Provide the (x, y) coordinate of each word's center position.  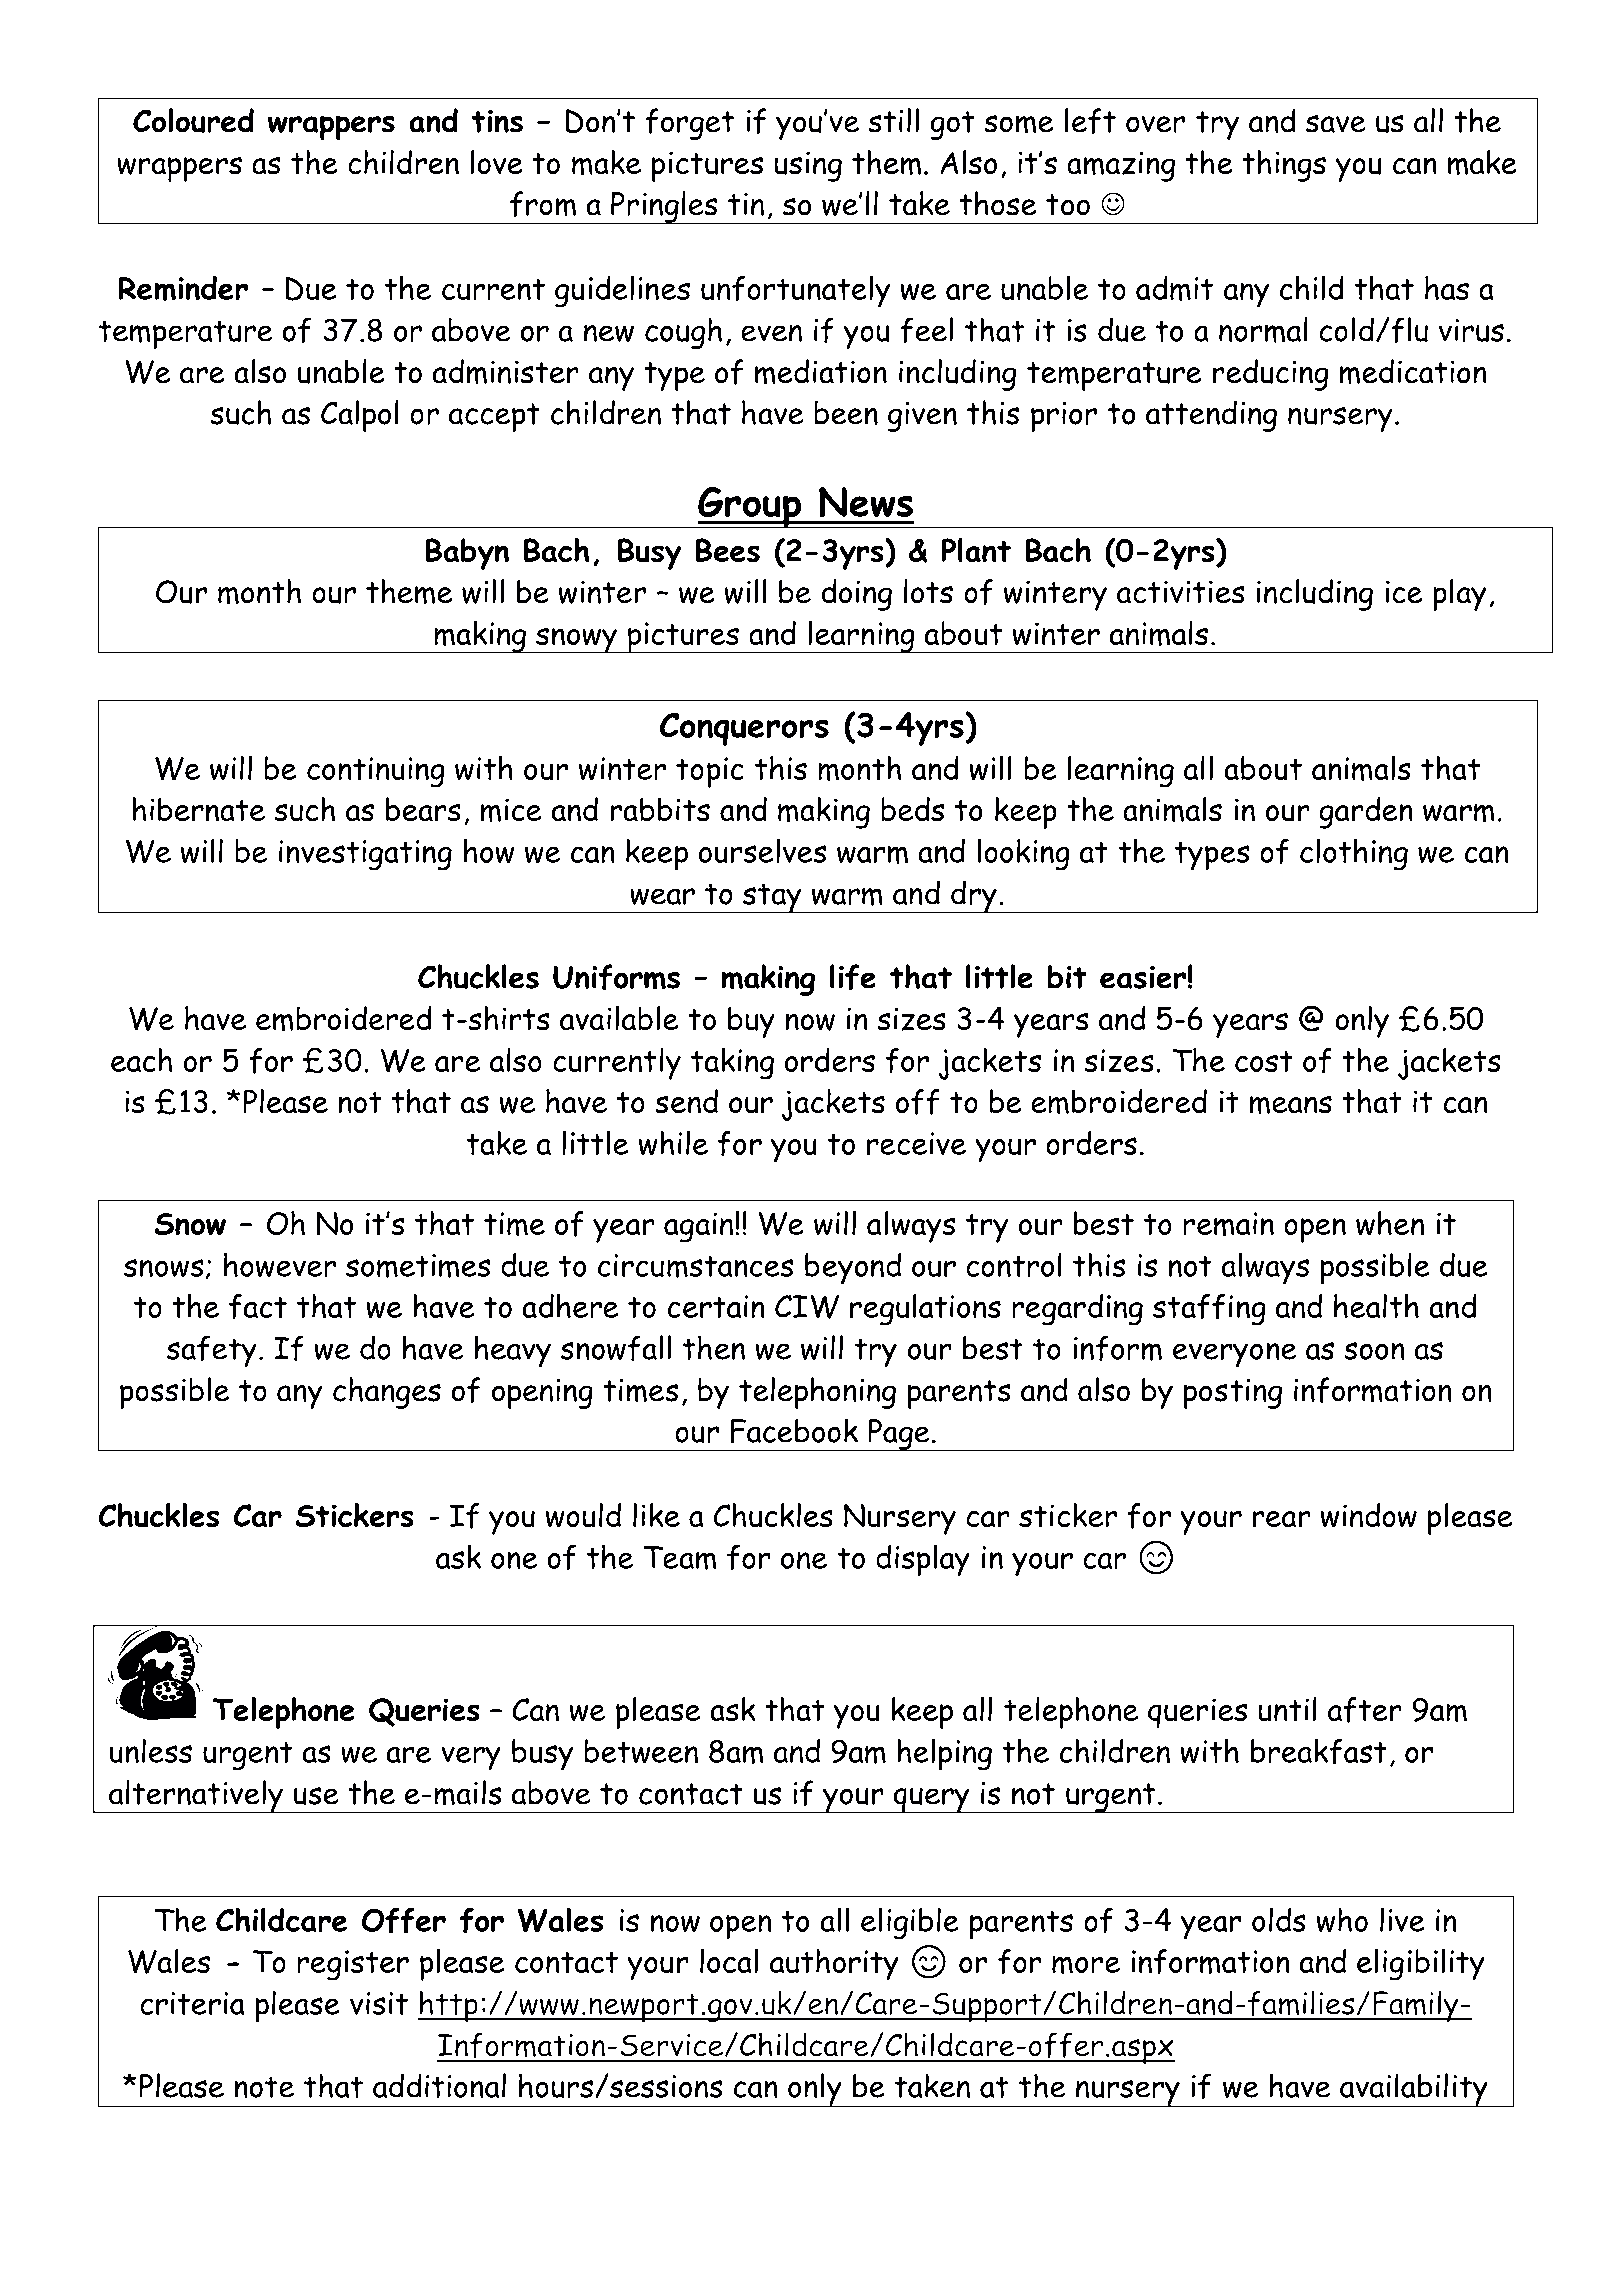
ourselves (762, 850)
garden (1366, 813)
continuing (376, 772)
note (264, 2087)
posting (1233, 1394)
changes (387, 1393)
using (808, 166)
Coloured (193, 120)
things (1284, 166)
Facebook (794, 1431)
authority (834, 1965)
